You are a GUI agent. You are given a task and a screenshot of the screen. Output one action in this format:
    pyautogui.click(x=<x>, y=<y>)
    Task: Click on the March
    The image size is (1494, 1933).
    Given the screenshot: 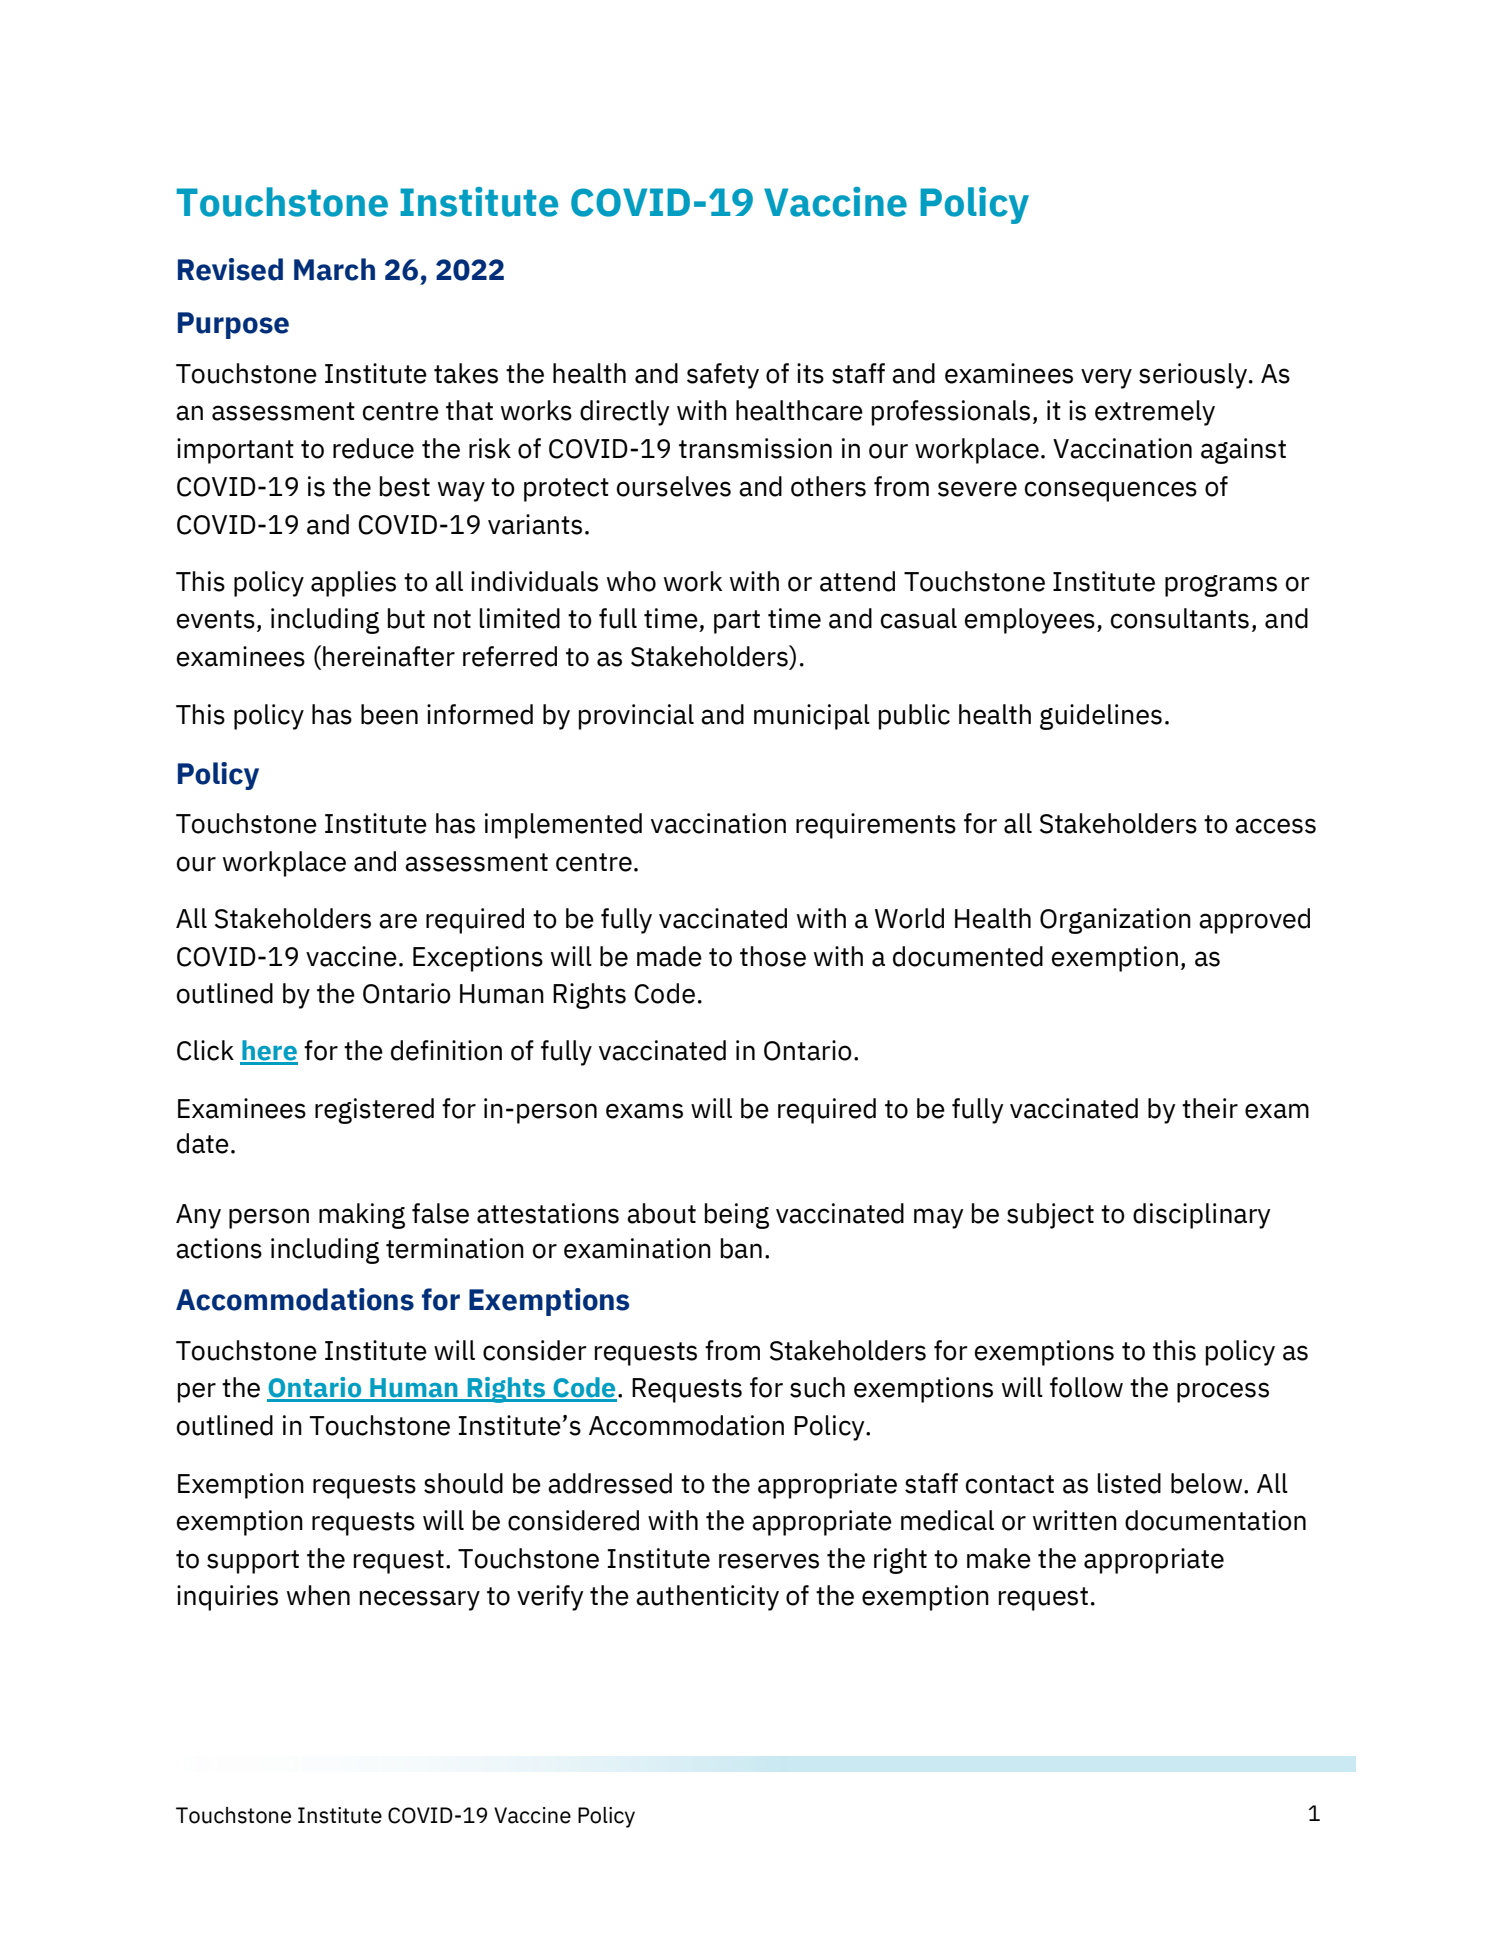 What is the action you would take?
    pyautogui.click(x=334, y=269)
